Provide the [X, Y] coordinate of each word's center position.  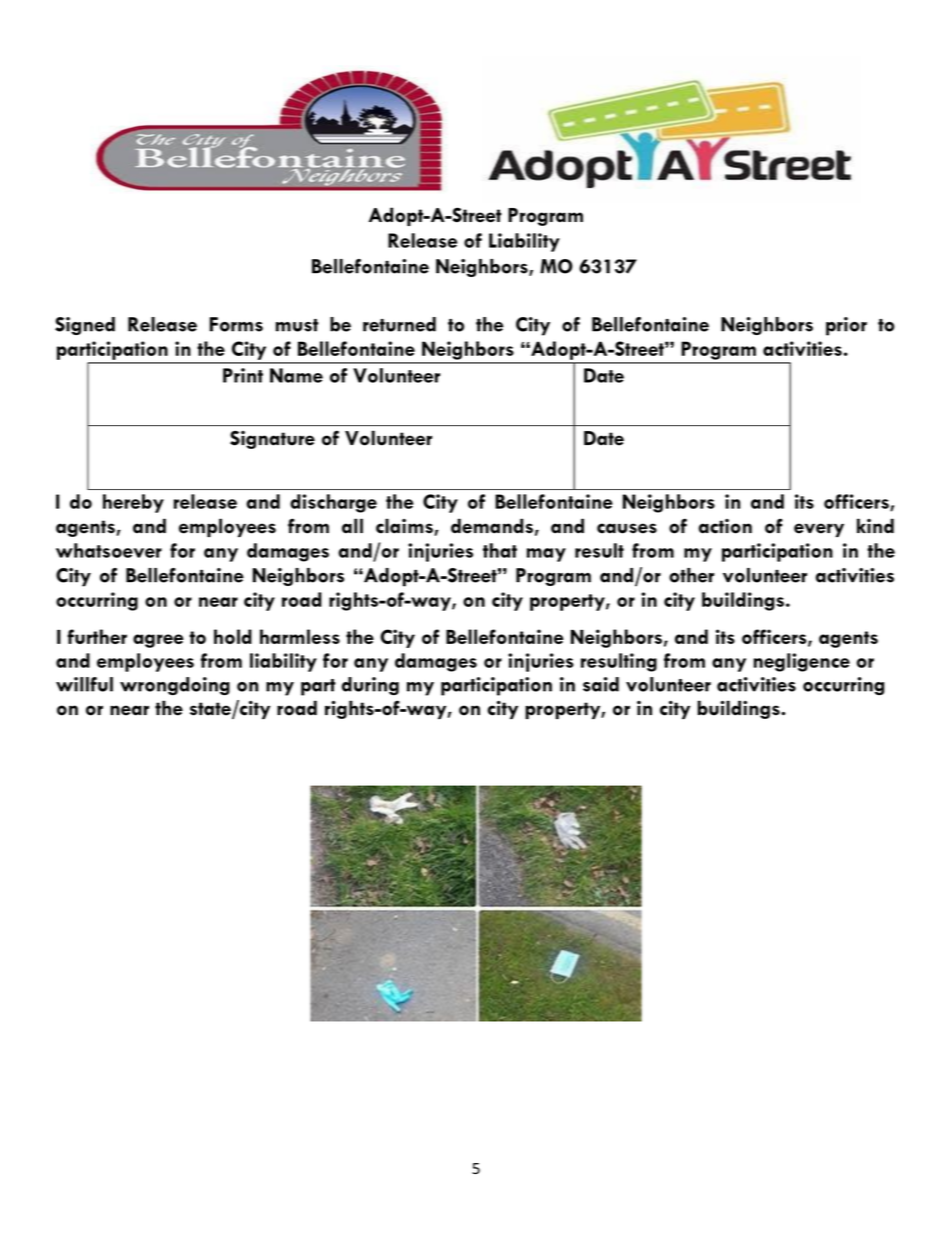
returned [399, 324]
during [370, 686]
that [500, 550]
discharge [333, 503]
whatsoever [109, 550]
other [691, 575]
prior [846, 326]
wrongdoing [175, 686]
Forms [236, 324]
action [725, 526]
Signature [272, 440]
